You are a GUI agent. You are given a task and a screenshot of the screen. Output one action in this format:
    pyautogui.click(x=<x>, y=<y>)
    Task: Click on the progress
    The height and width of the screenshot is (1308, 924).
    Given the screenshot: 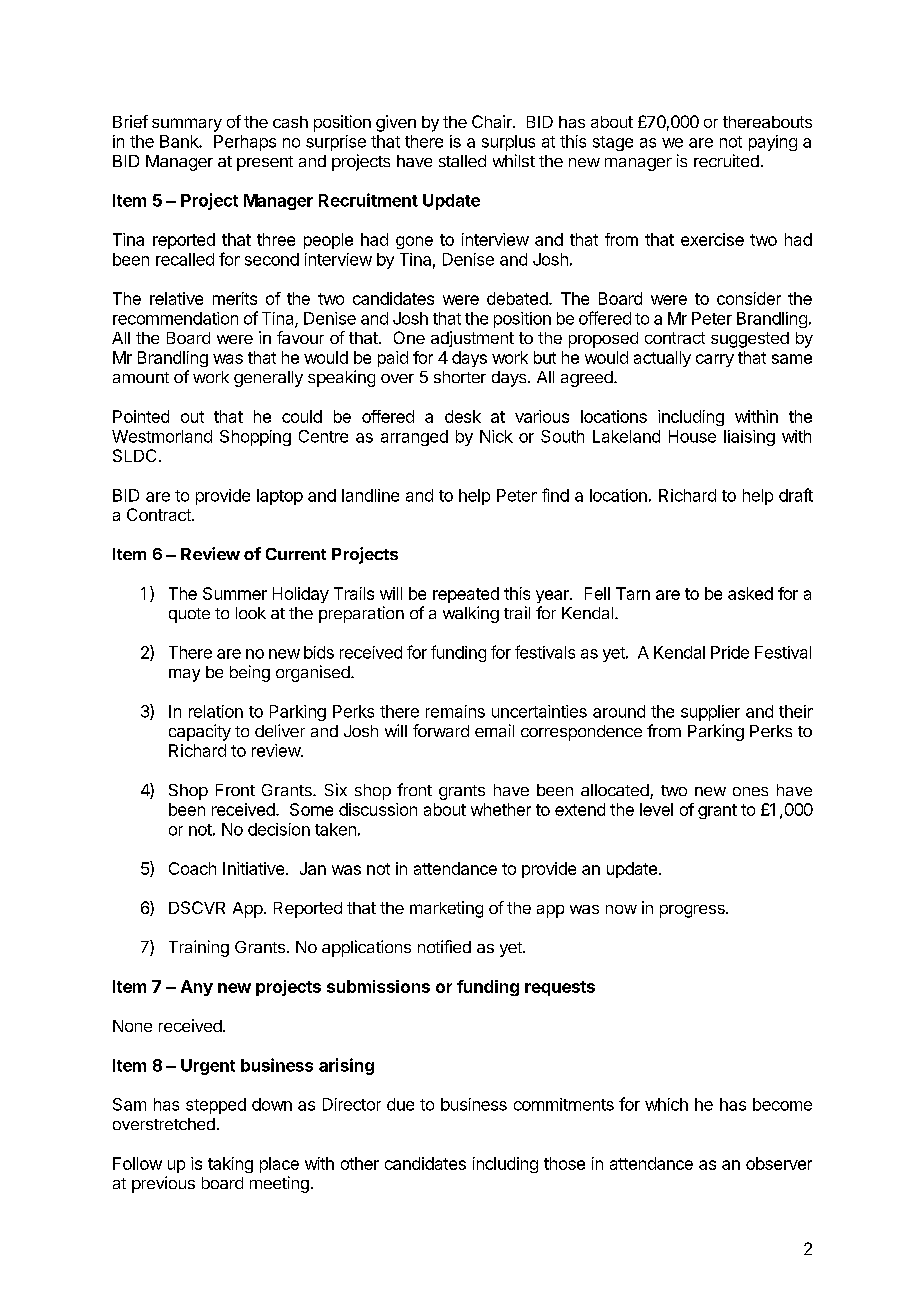 What is the action you would take?
    pyautogui.click(x=693, y=911)
